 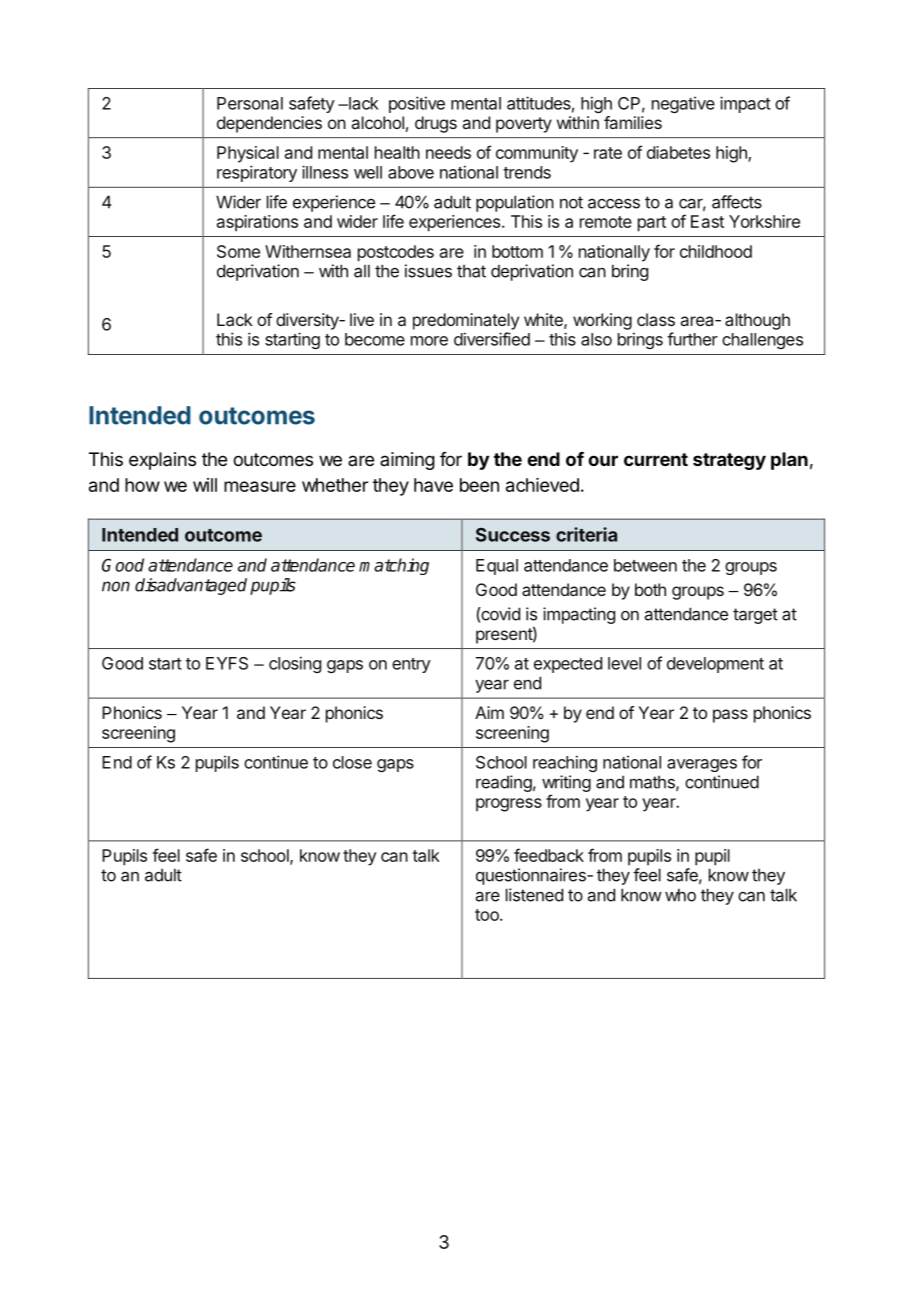 What do you see at coordinates (162, 461) in the image?
I see `explains` at bounding box center [162, 461].
